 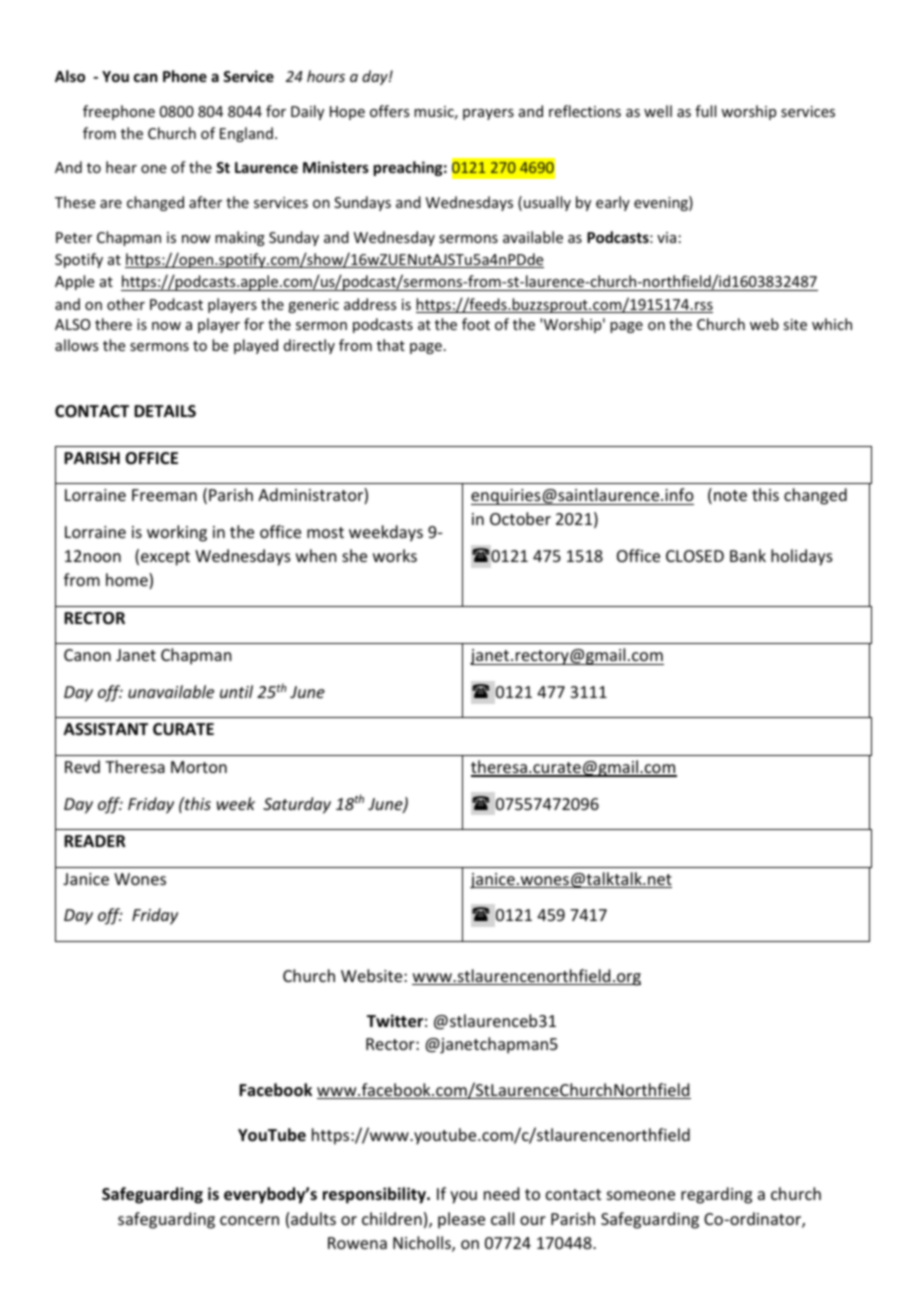 What do you see at coordinates (730, 495) in the screenshot?
I see `note` at bounding box center [730, 495].
